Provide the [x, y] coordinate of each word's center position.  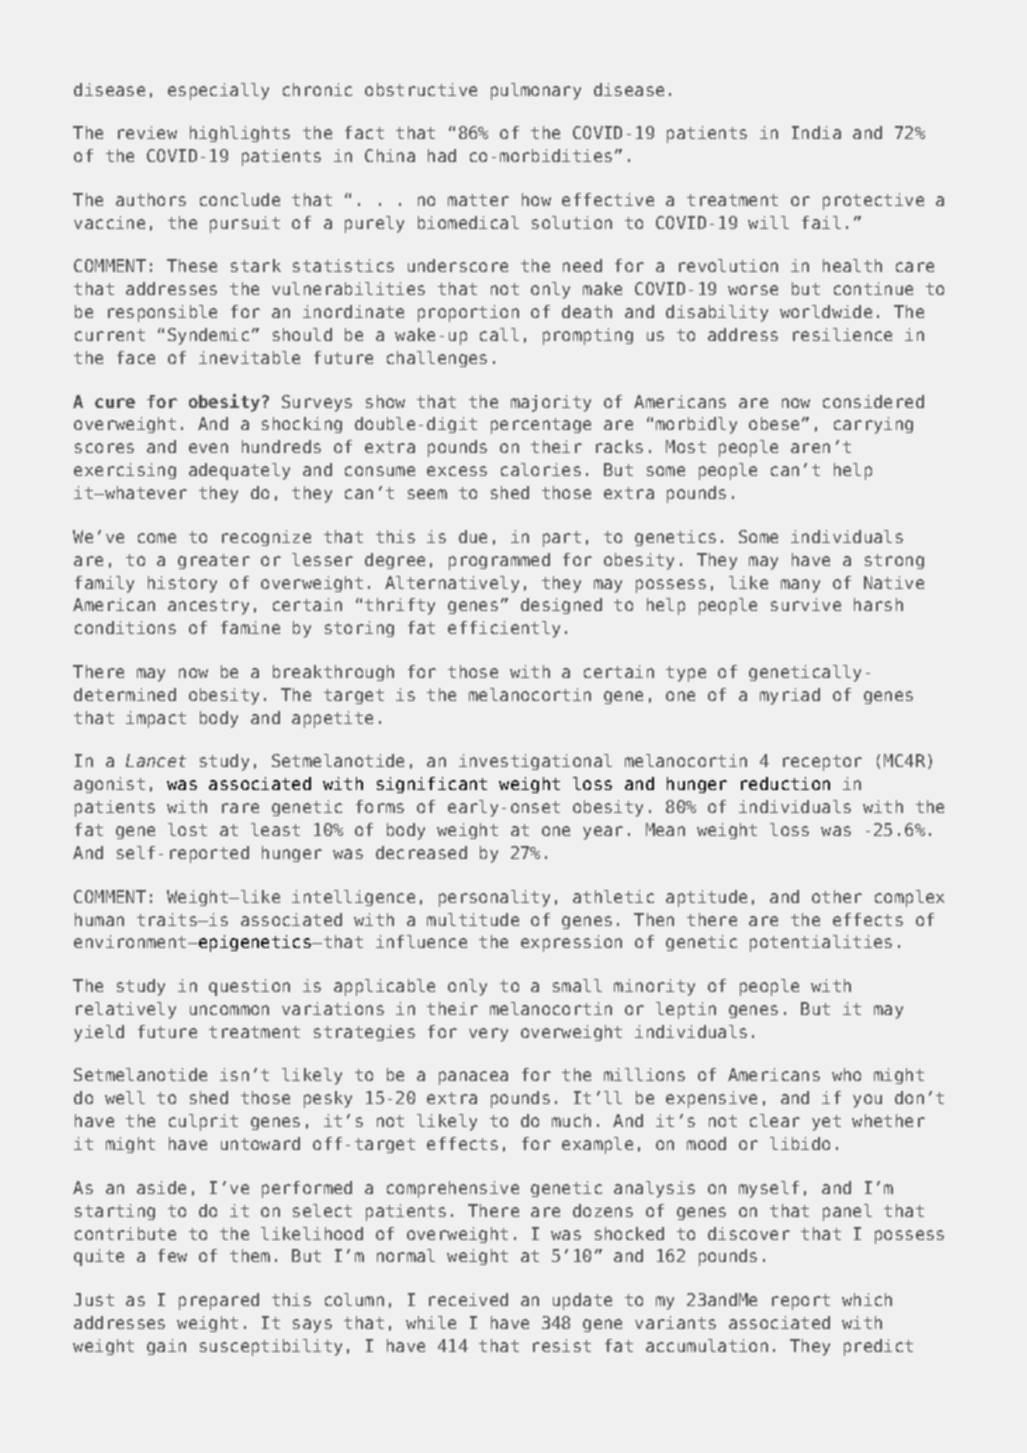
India [816, 132]
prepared [219, 1301]
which [867, 1299]
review [147, 132]
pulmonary [536, 91]
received [468, 1299]
